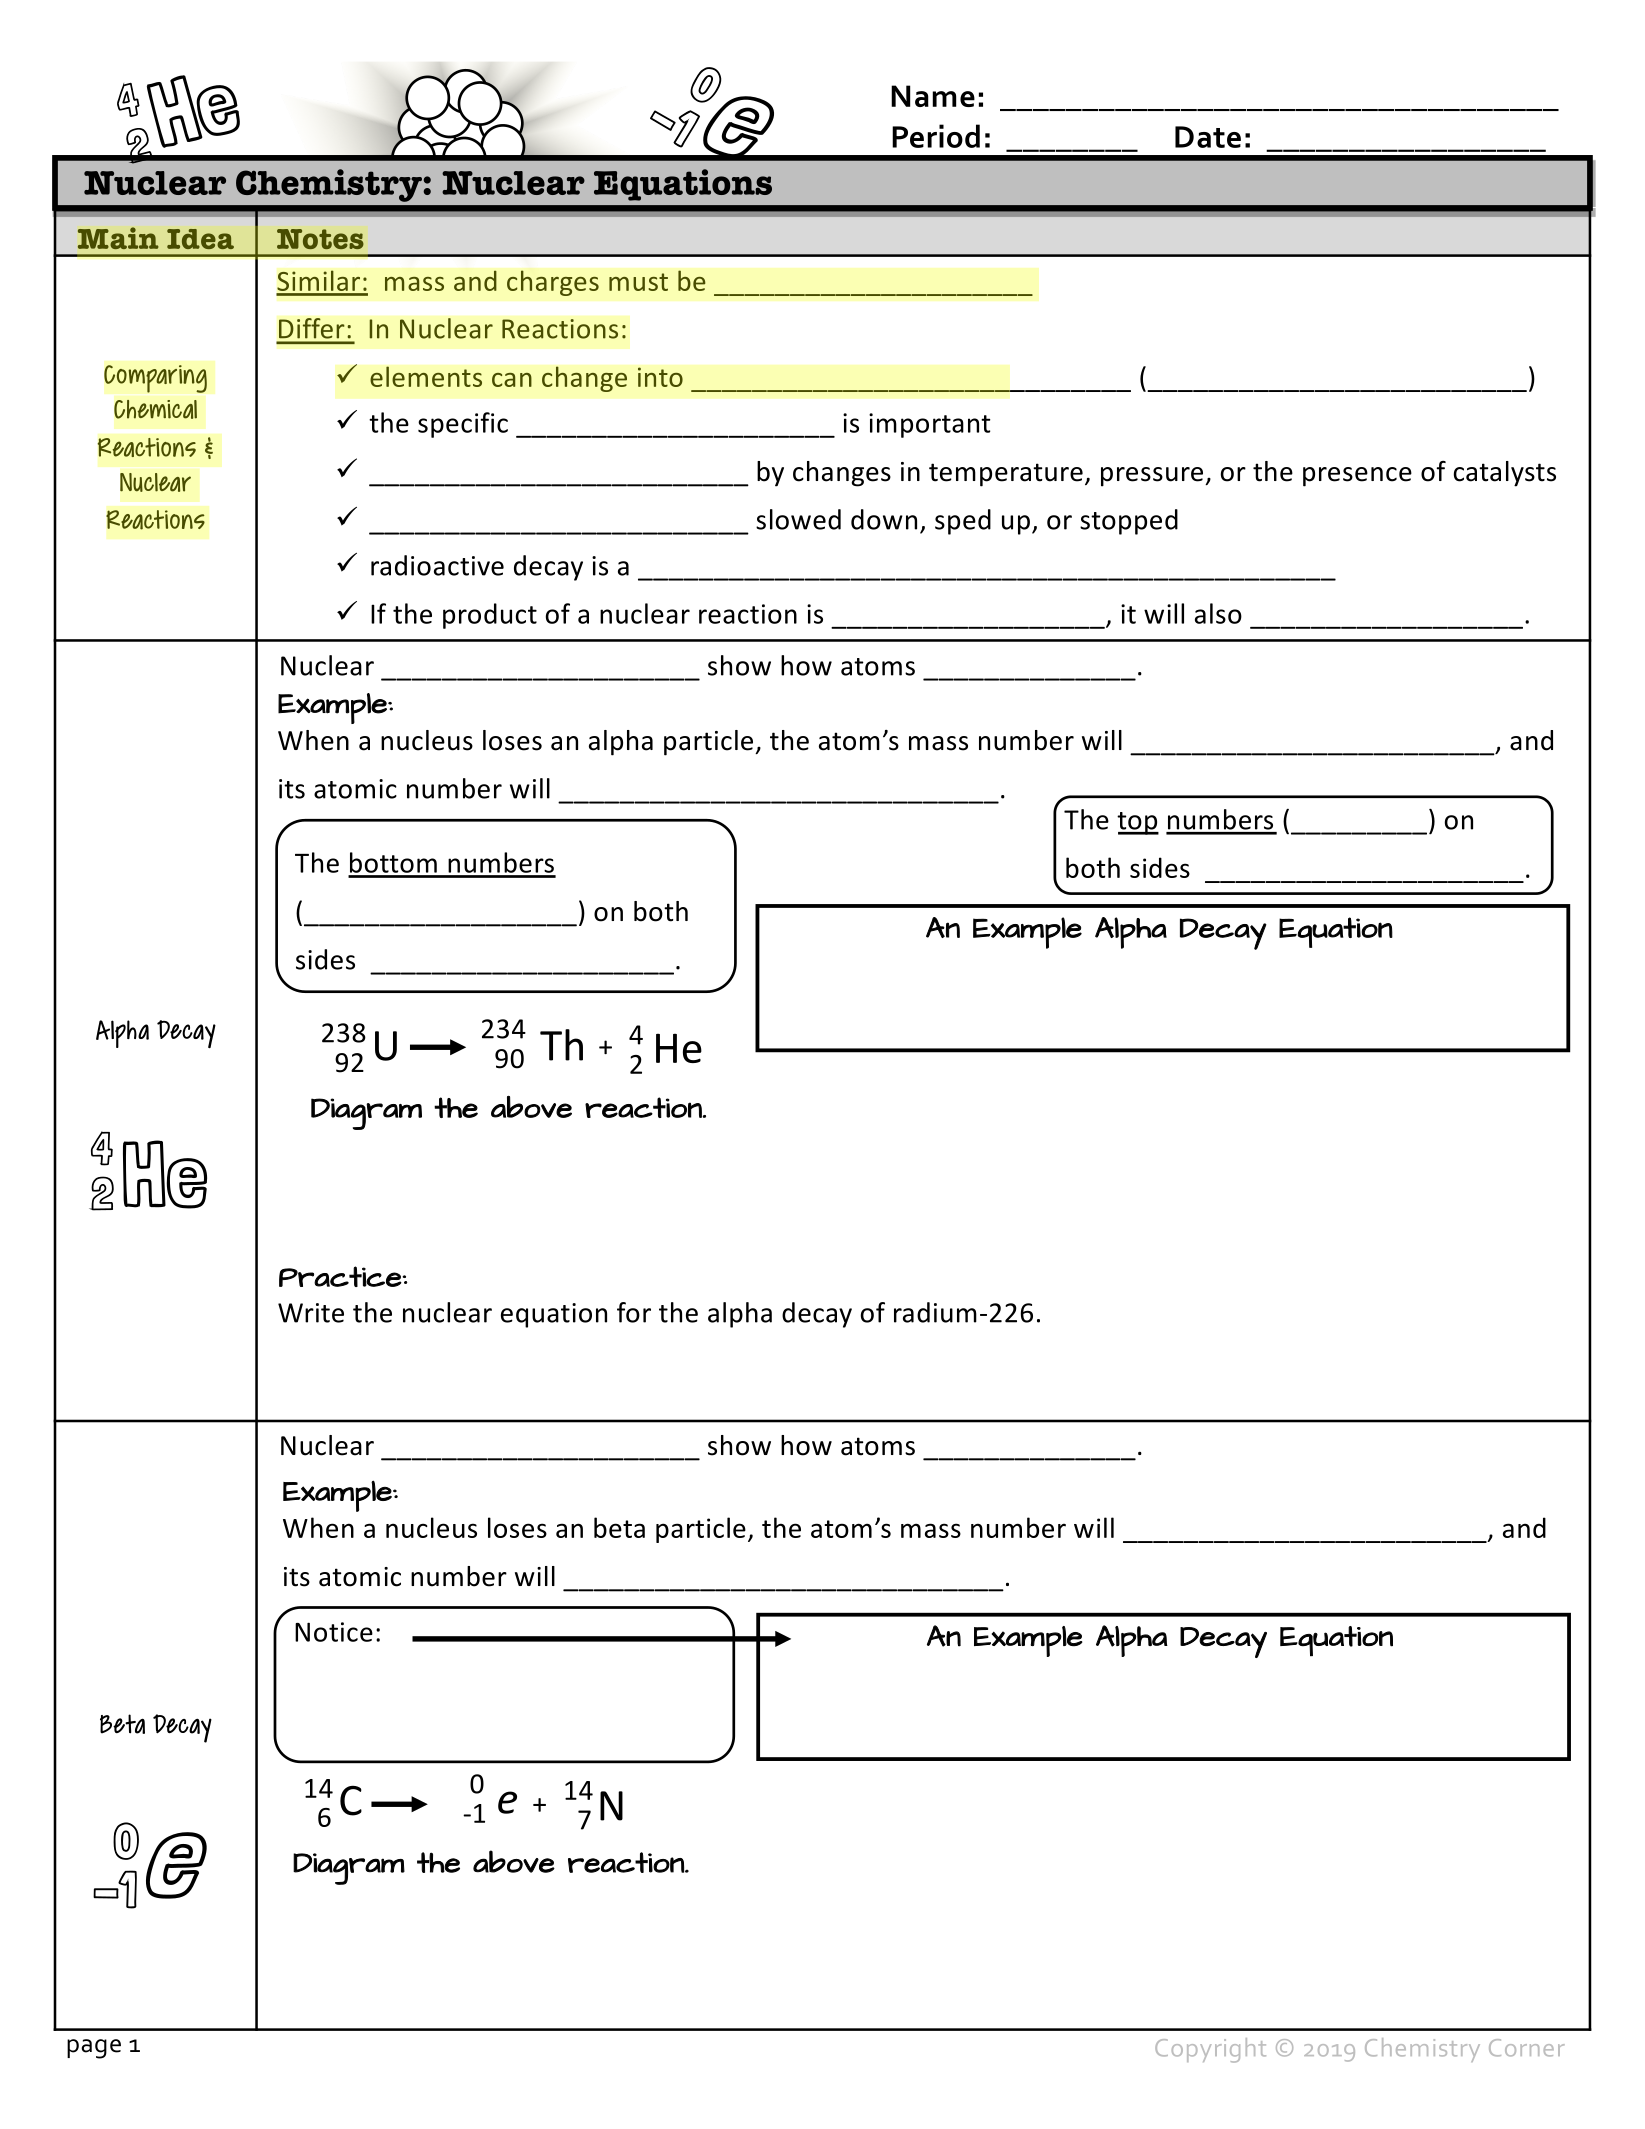 The width and height of the image is (1645, 2129). What do you see at coordinates (936, 136) in the image?
I see `Period` at bounding box center [936, 136].
